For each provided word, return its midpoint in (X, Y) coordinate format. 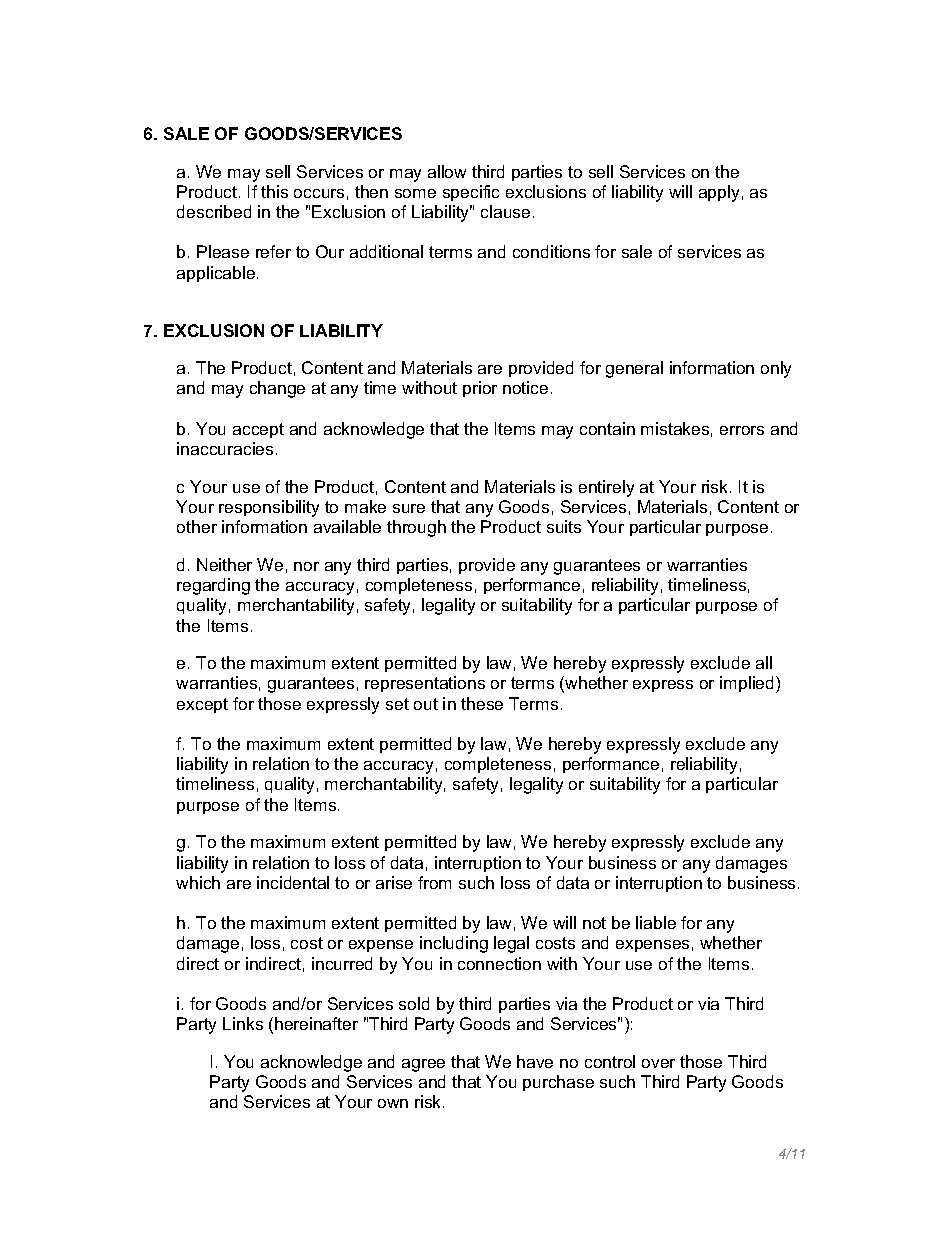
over (658, 1063)
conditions (551, 251)
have (535, 1061)
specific (471, 193)
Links (243, 1023)
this (274, 191)
